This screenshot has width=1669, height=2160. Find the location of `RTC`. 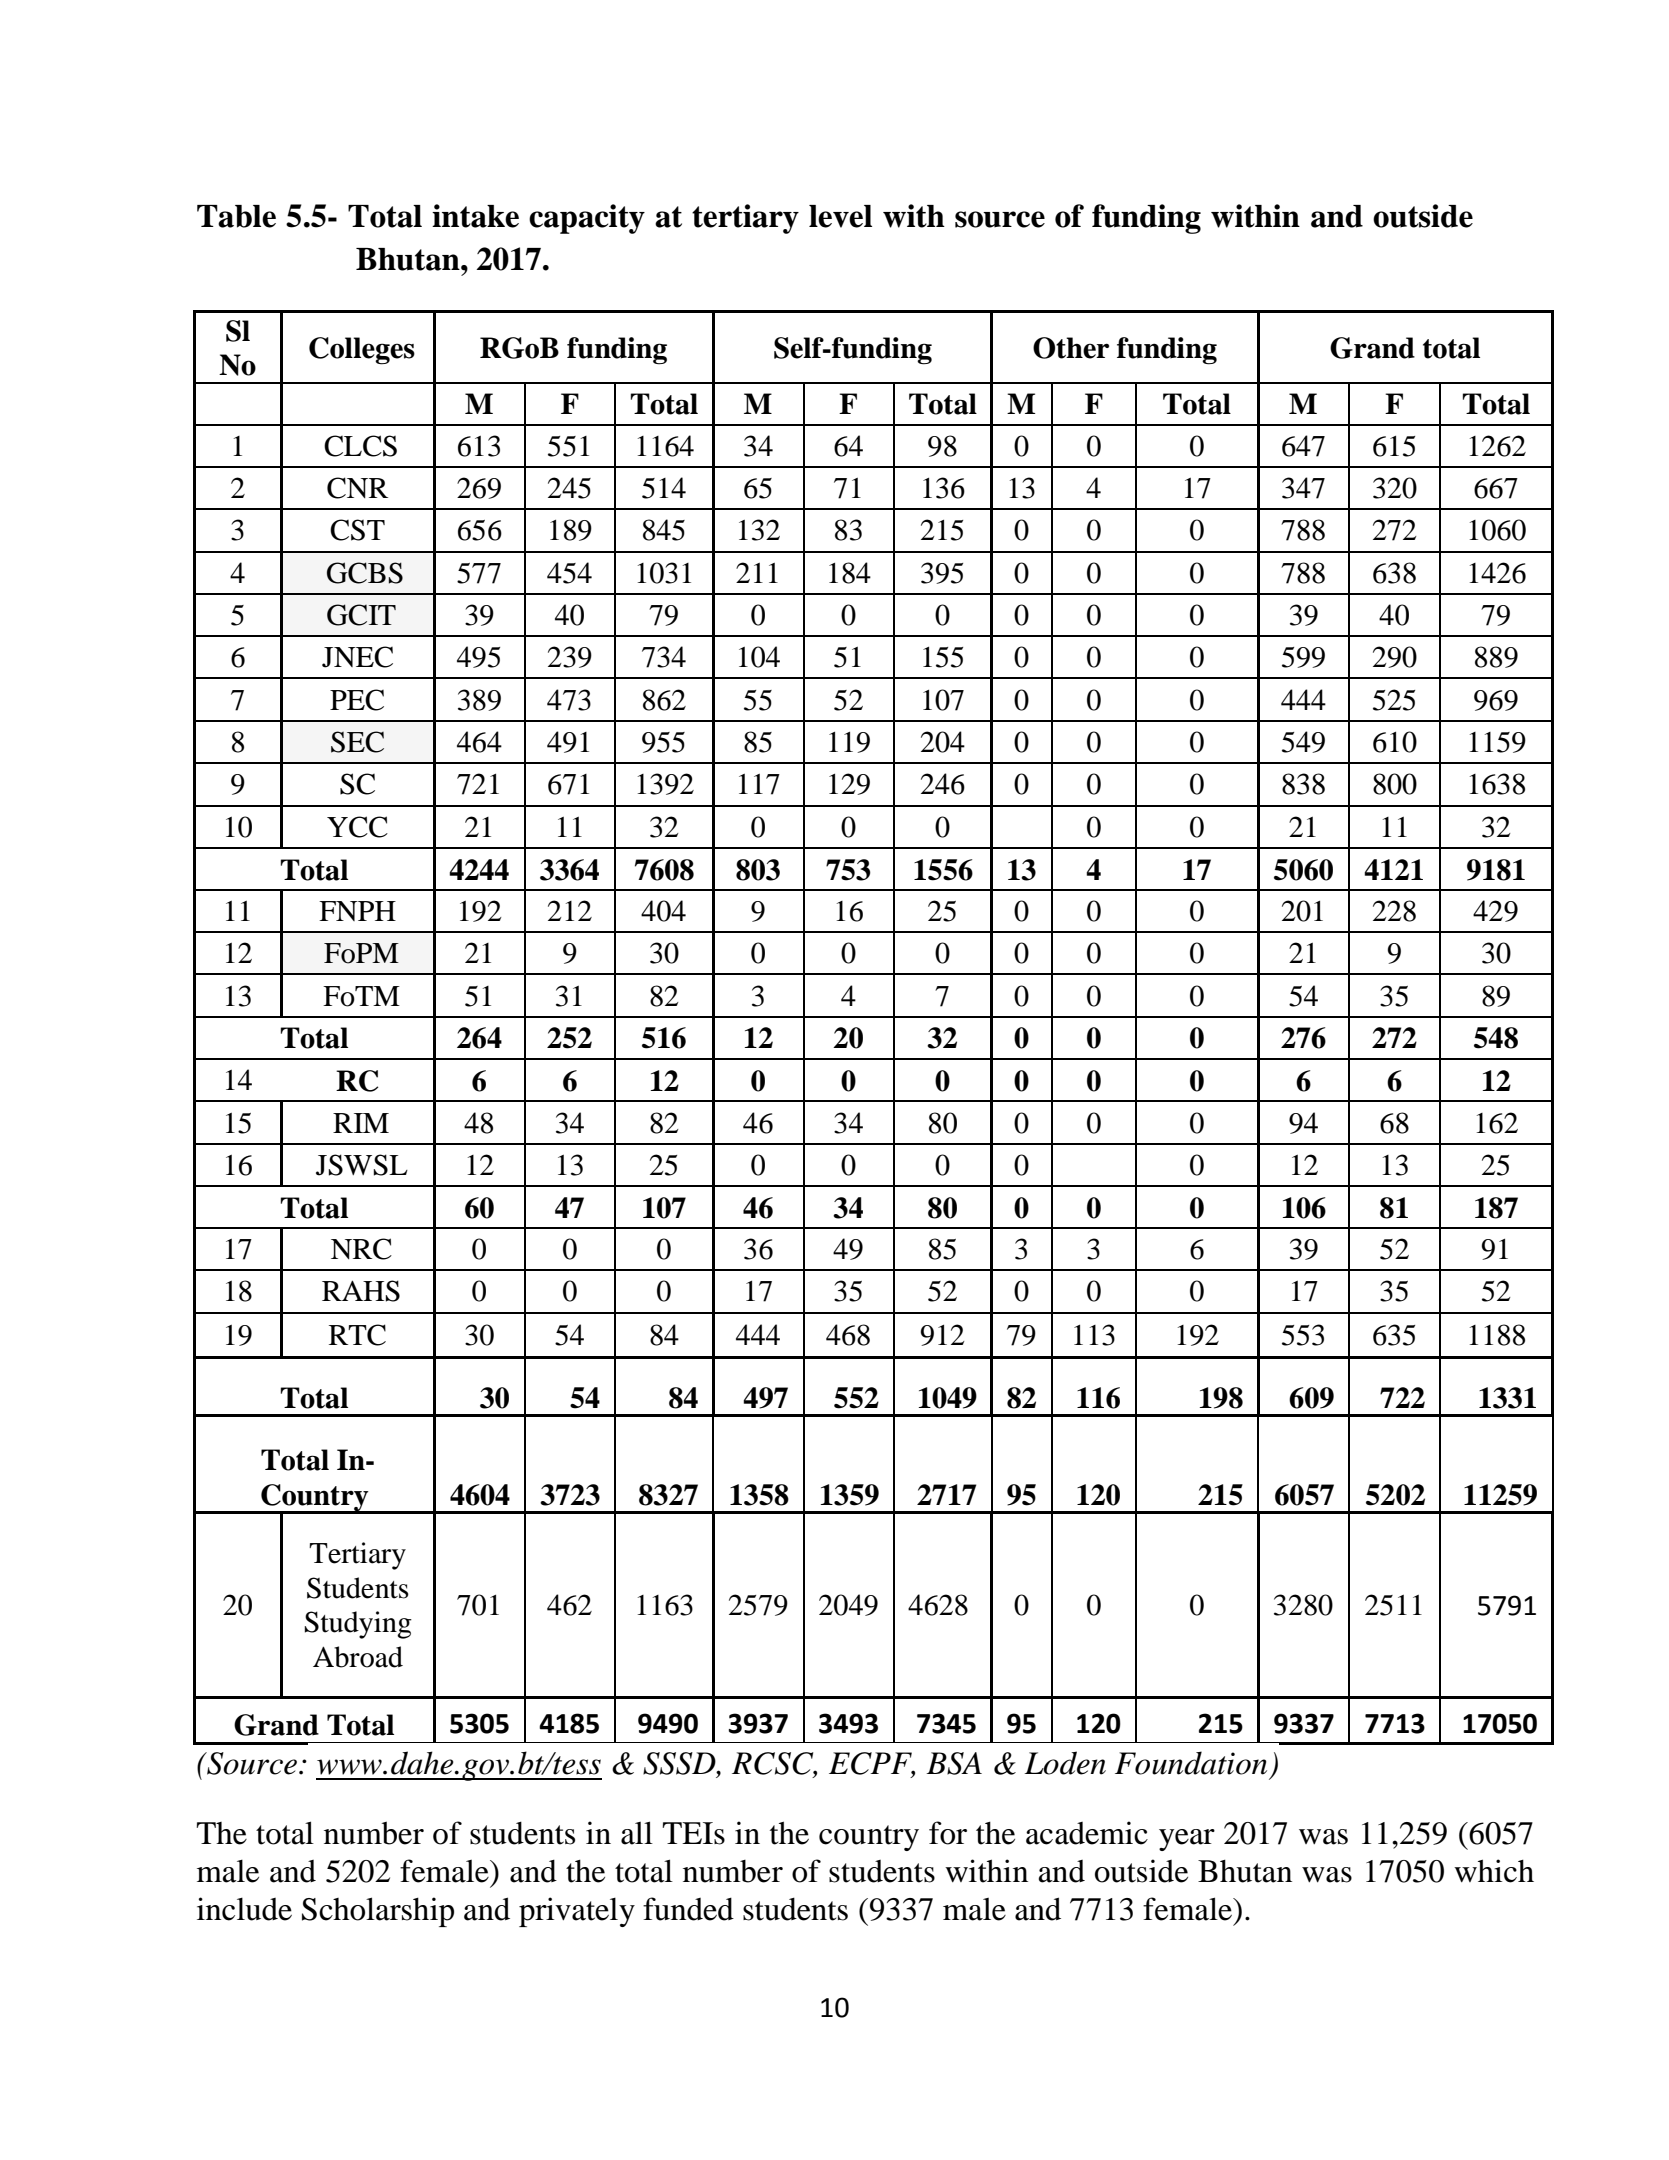

RTC is located at coordinates (357, 1335).
